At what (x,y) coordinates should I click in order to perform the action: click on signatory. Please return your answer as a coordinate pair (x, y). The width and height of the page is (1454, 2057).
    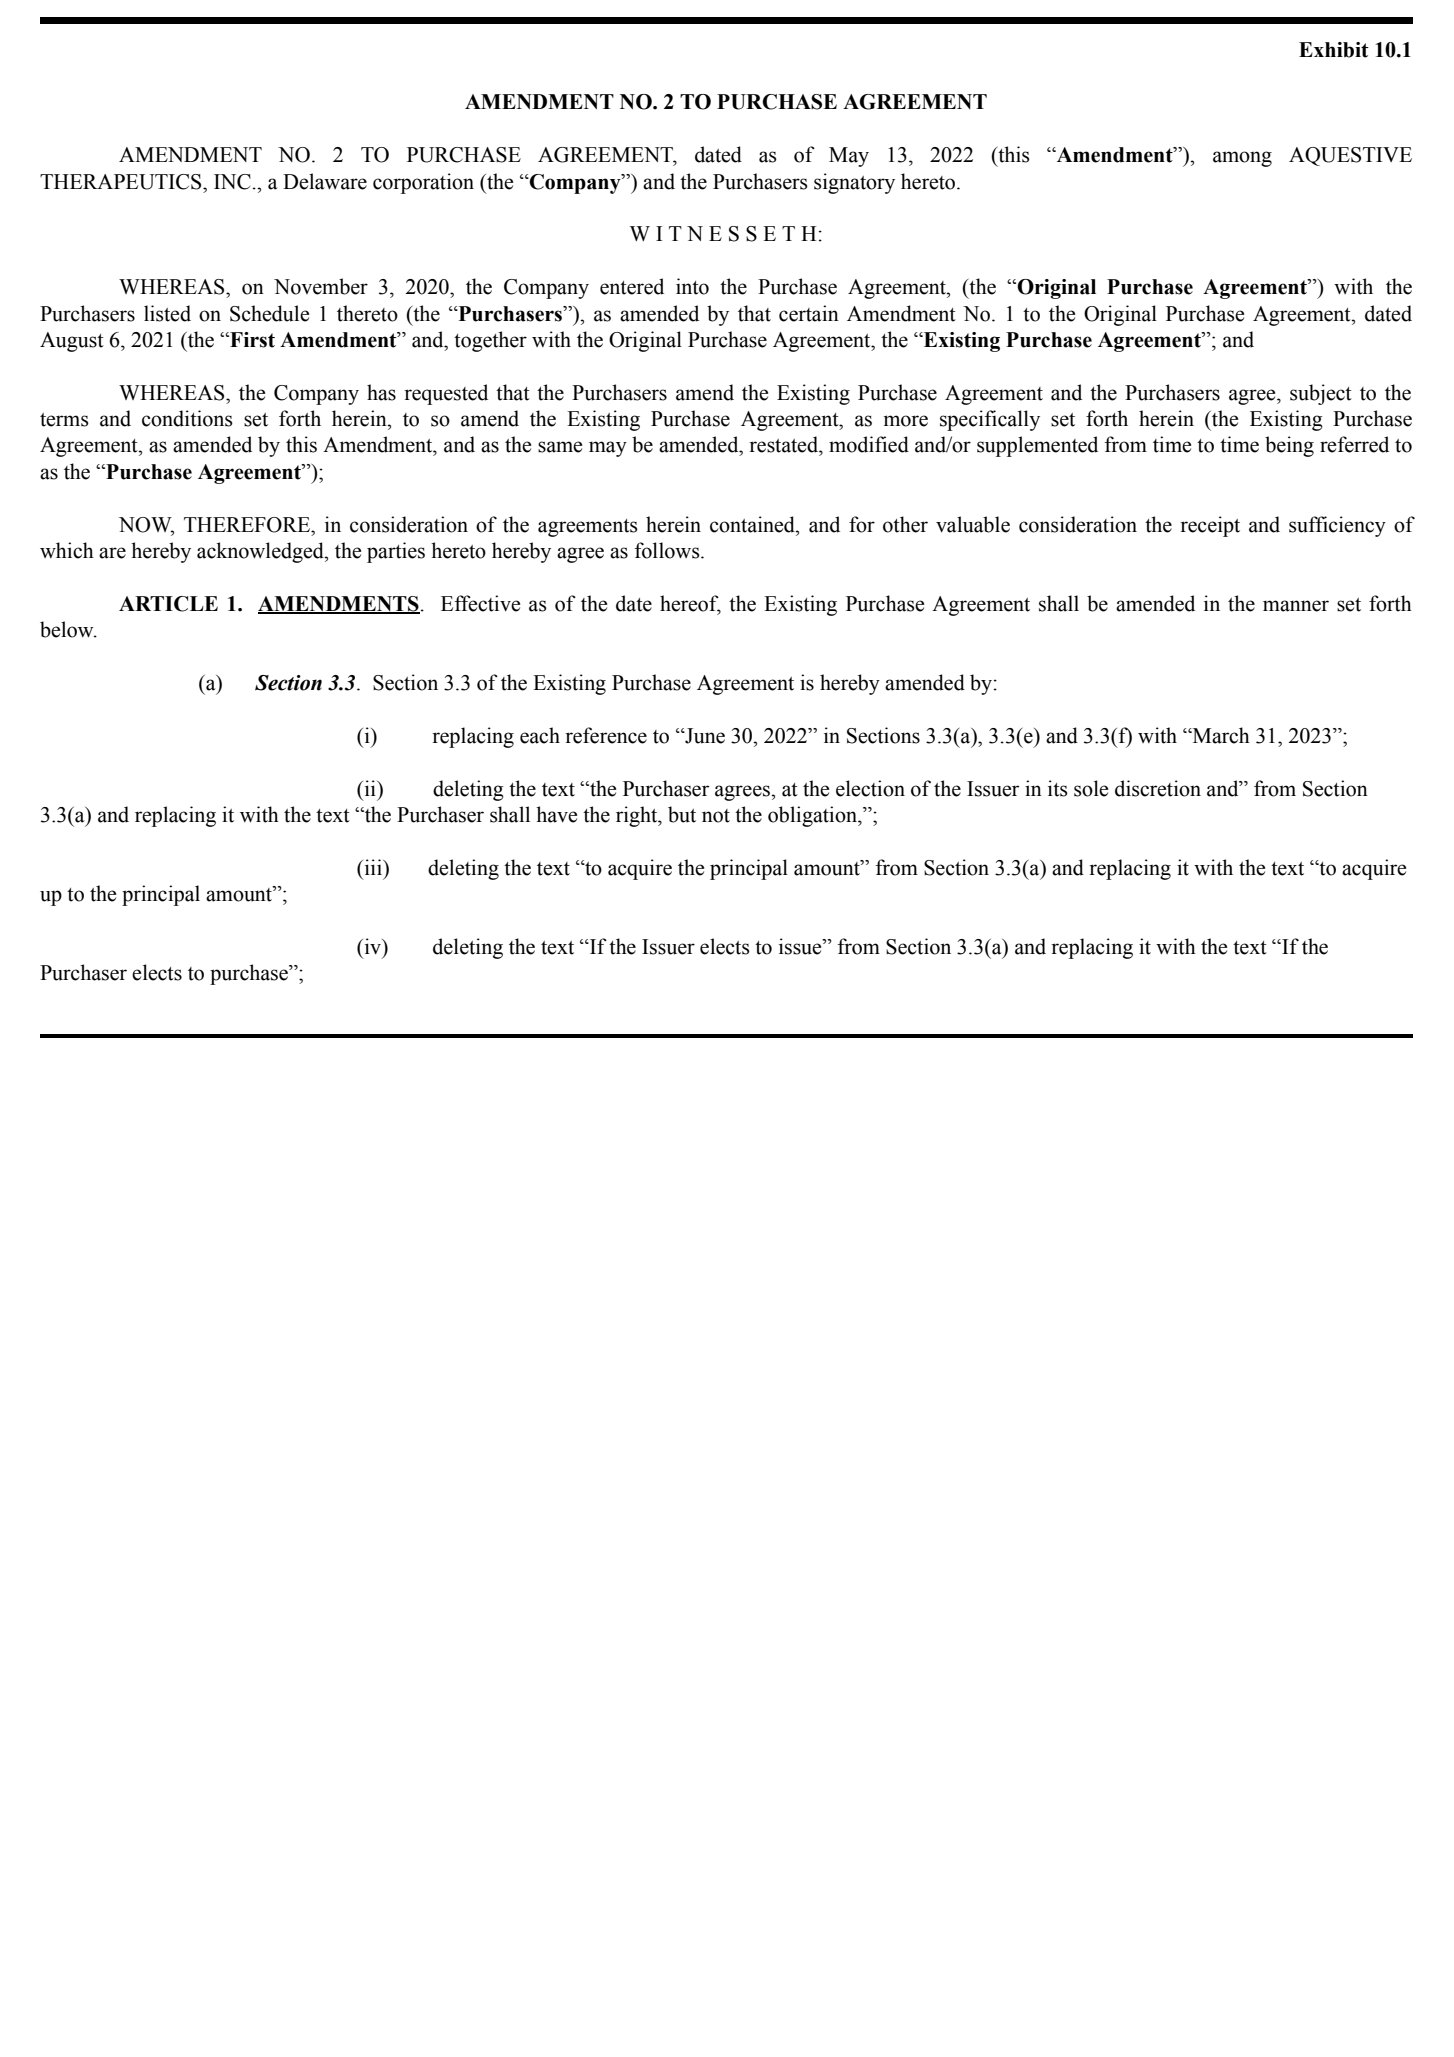
    Looking at the image, I should click on (854, 183).
